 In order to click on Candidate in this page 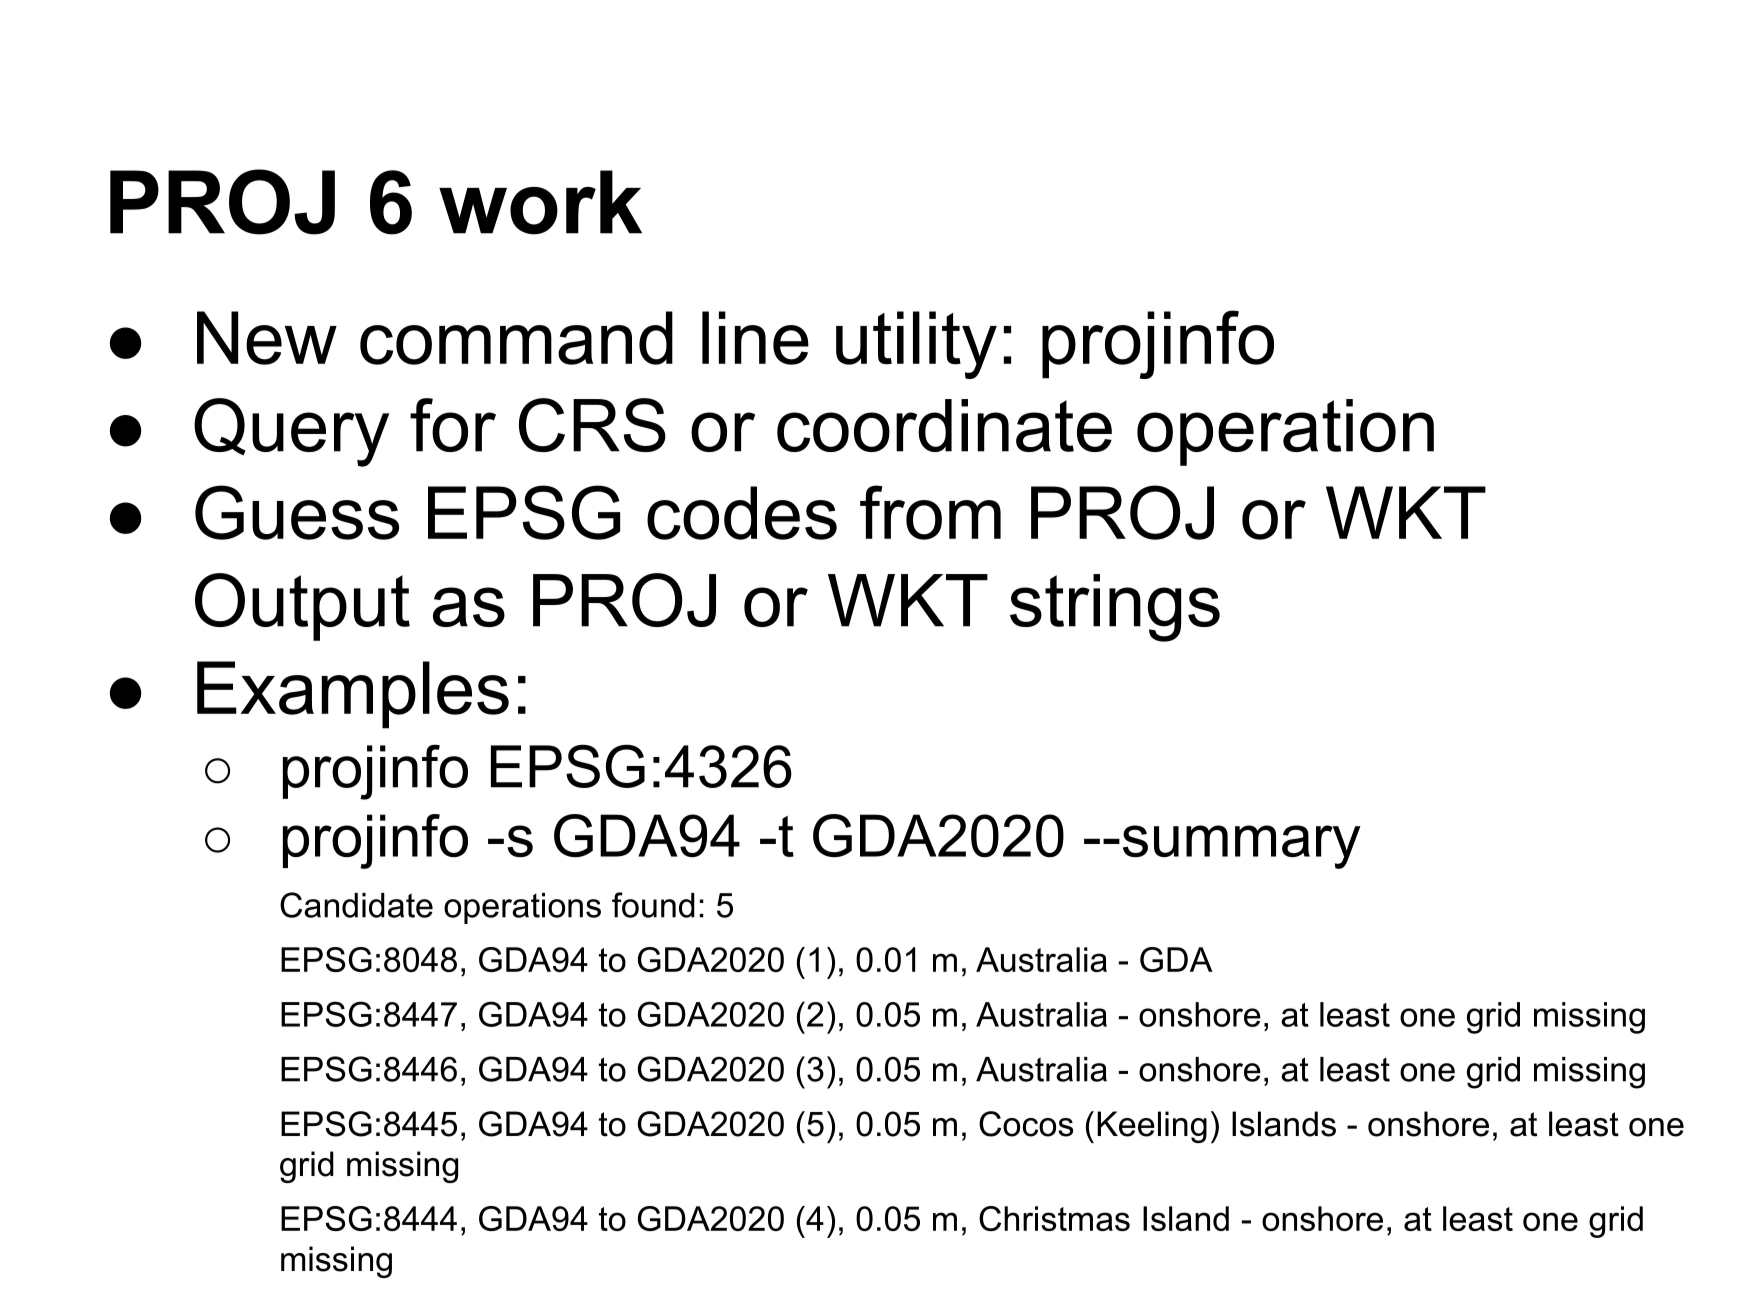, I will do `click(356, 905)`.
